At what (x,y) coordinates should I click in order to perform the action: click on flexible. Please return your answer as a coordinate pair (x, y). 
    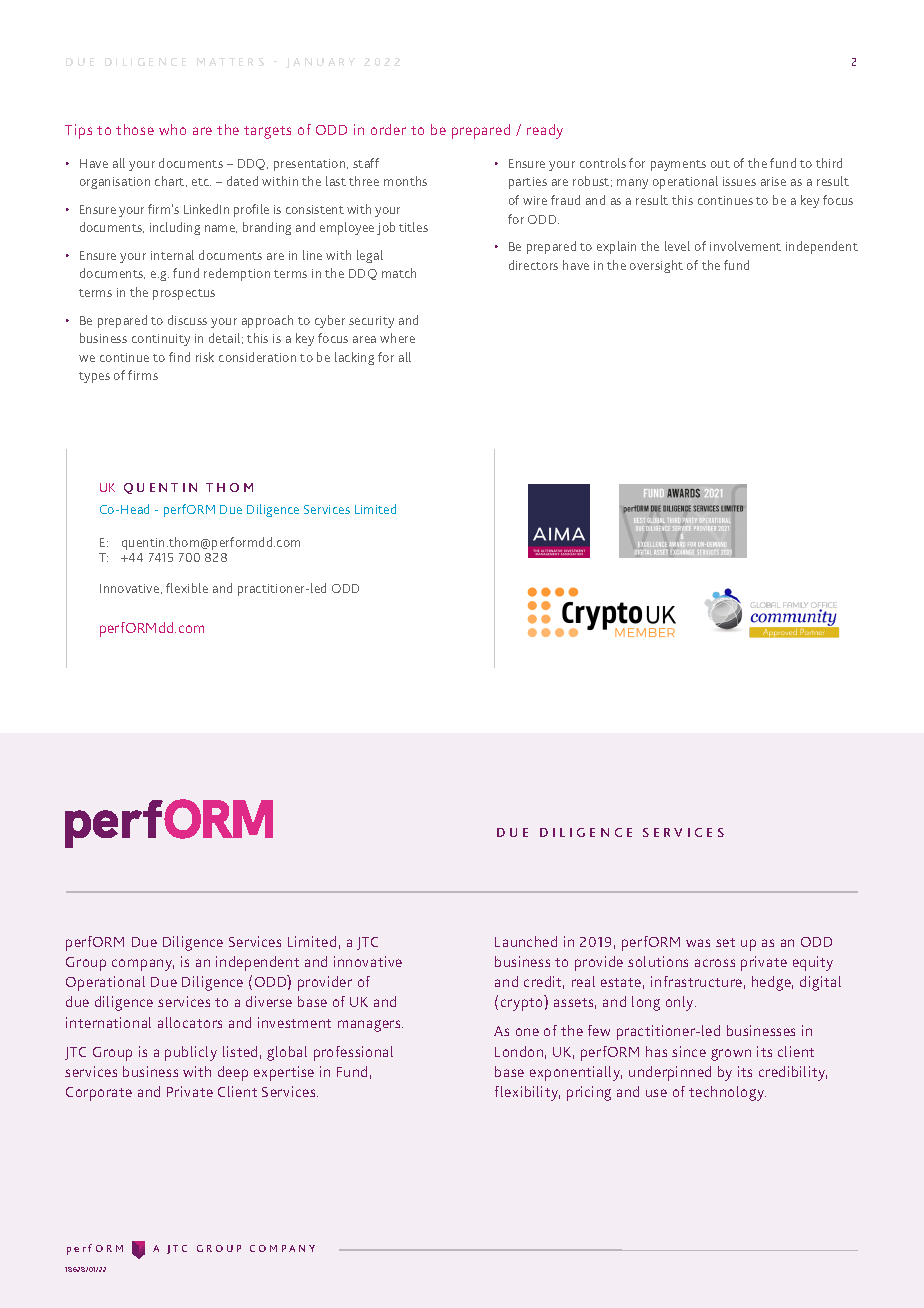
    Looking at the image, I should click on (187, 588).
